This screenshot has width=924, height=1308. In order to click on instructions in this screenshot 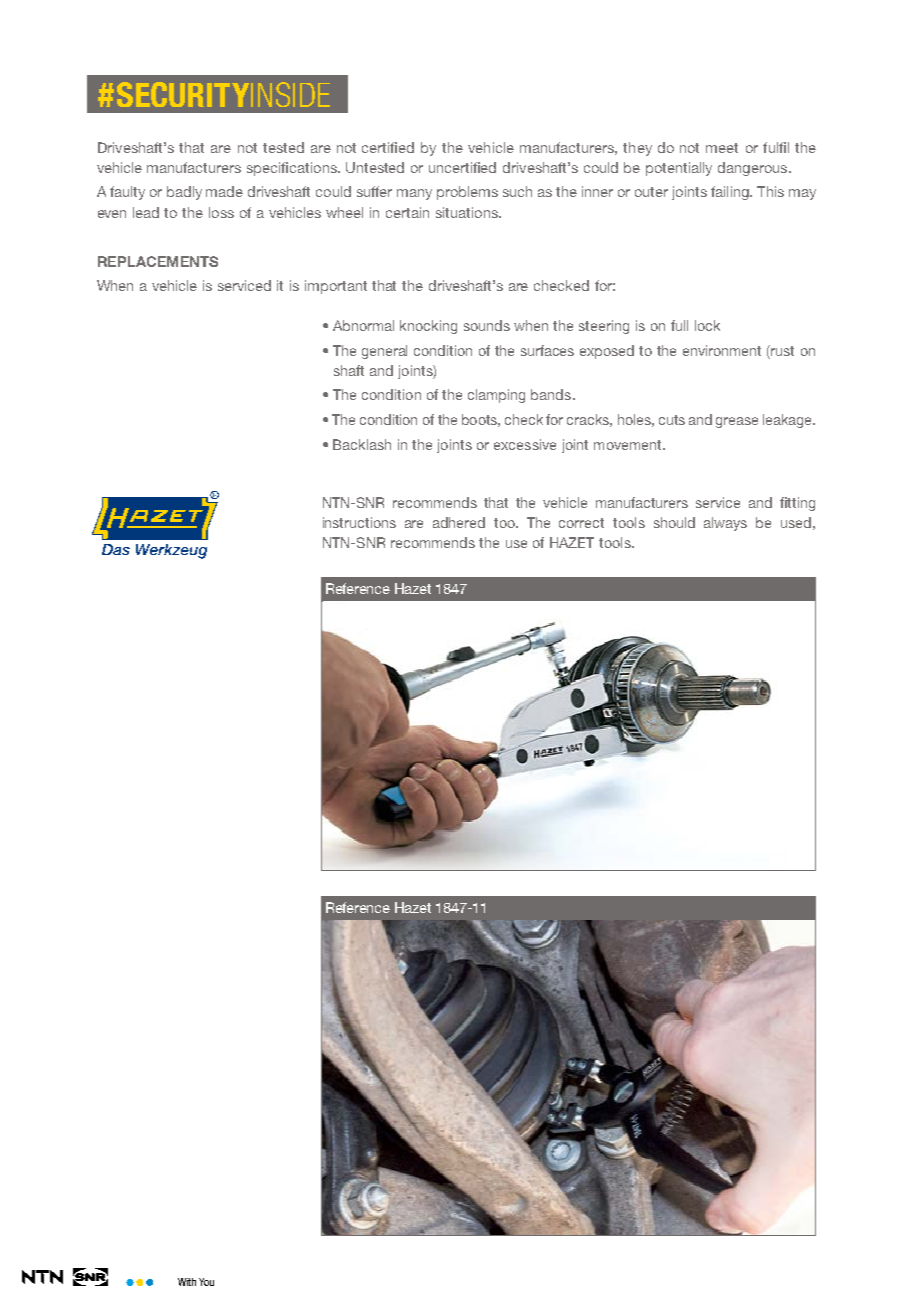, I will do `click(359, 522)`.
